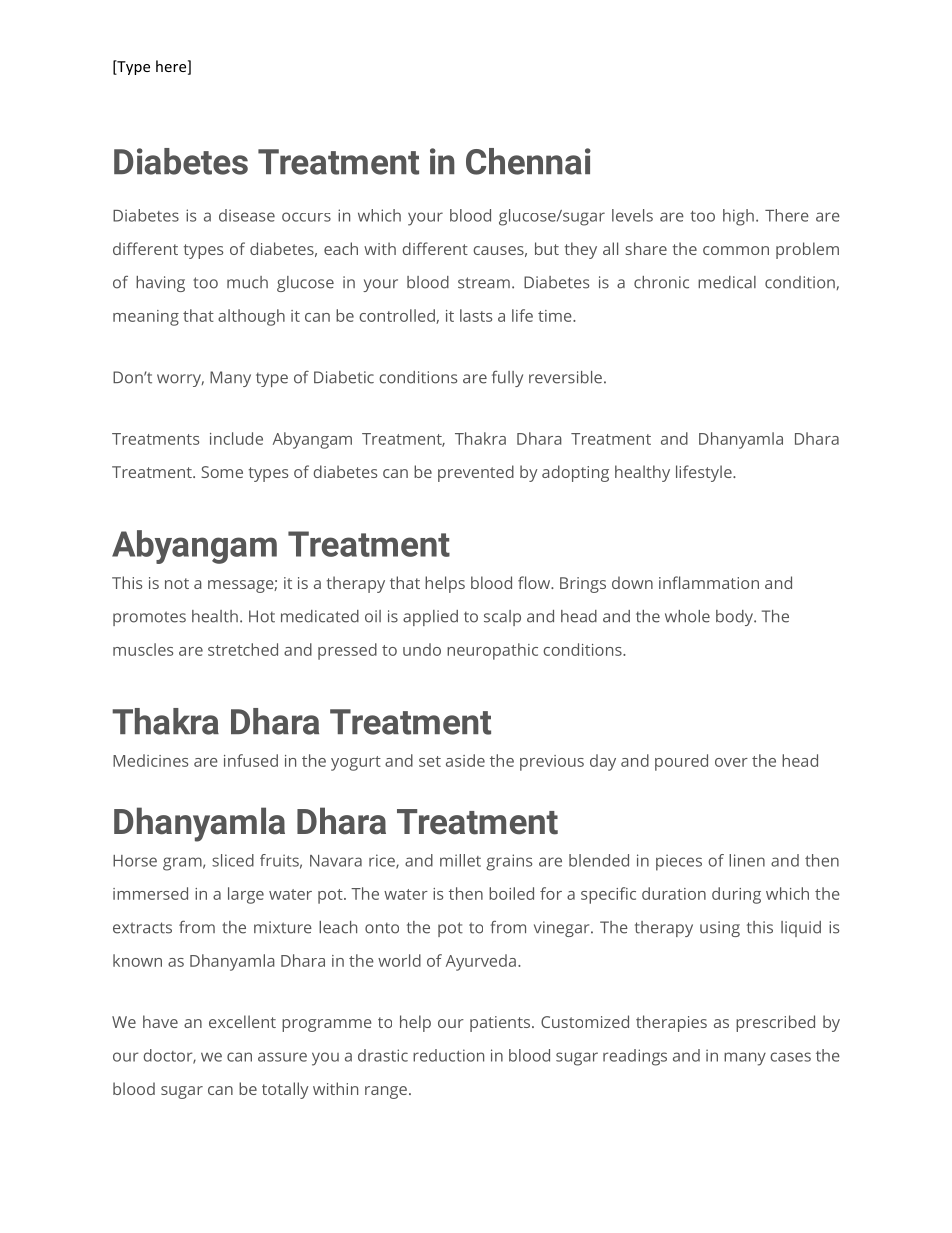 The image size is (952, 1233). What do you see at coordinates (738, 217) in the screenshot?
I see `high` at bounding box center [738, 217].
